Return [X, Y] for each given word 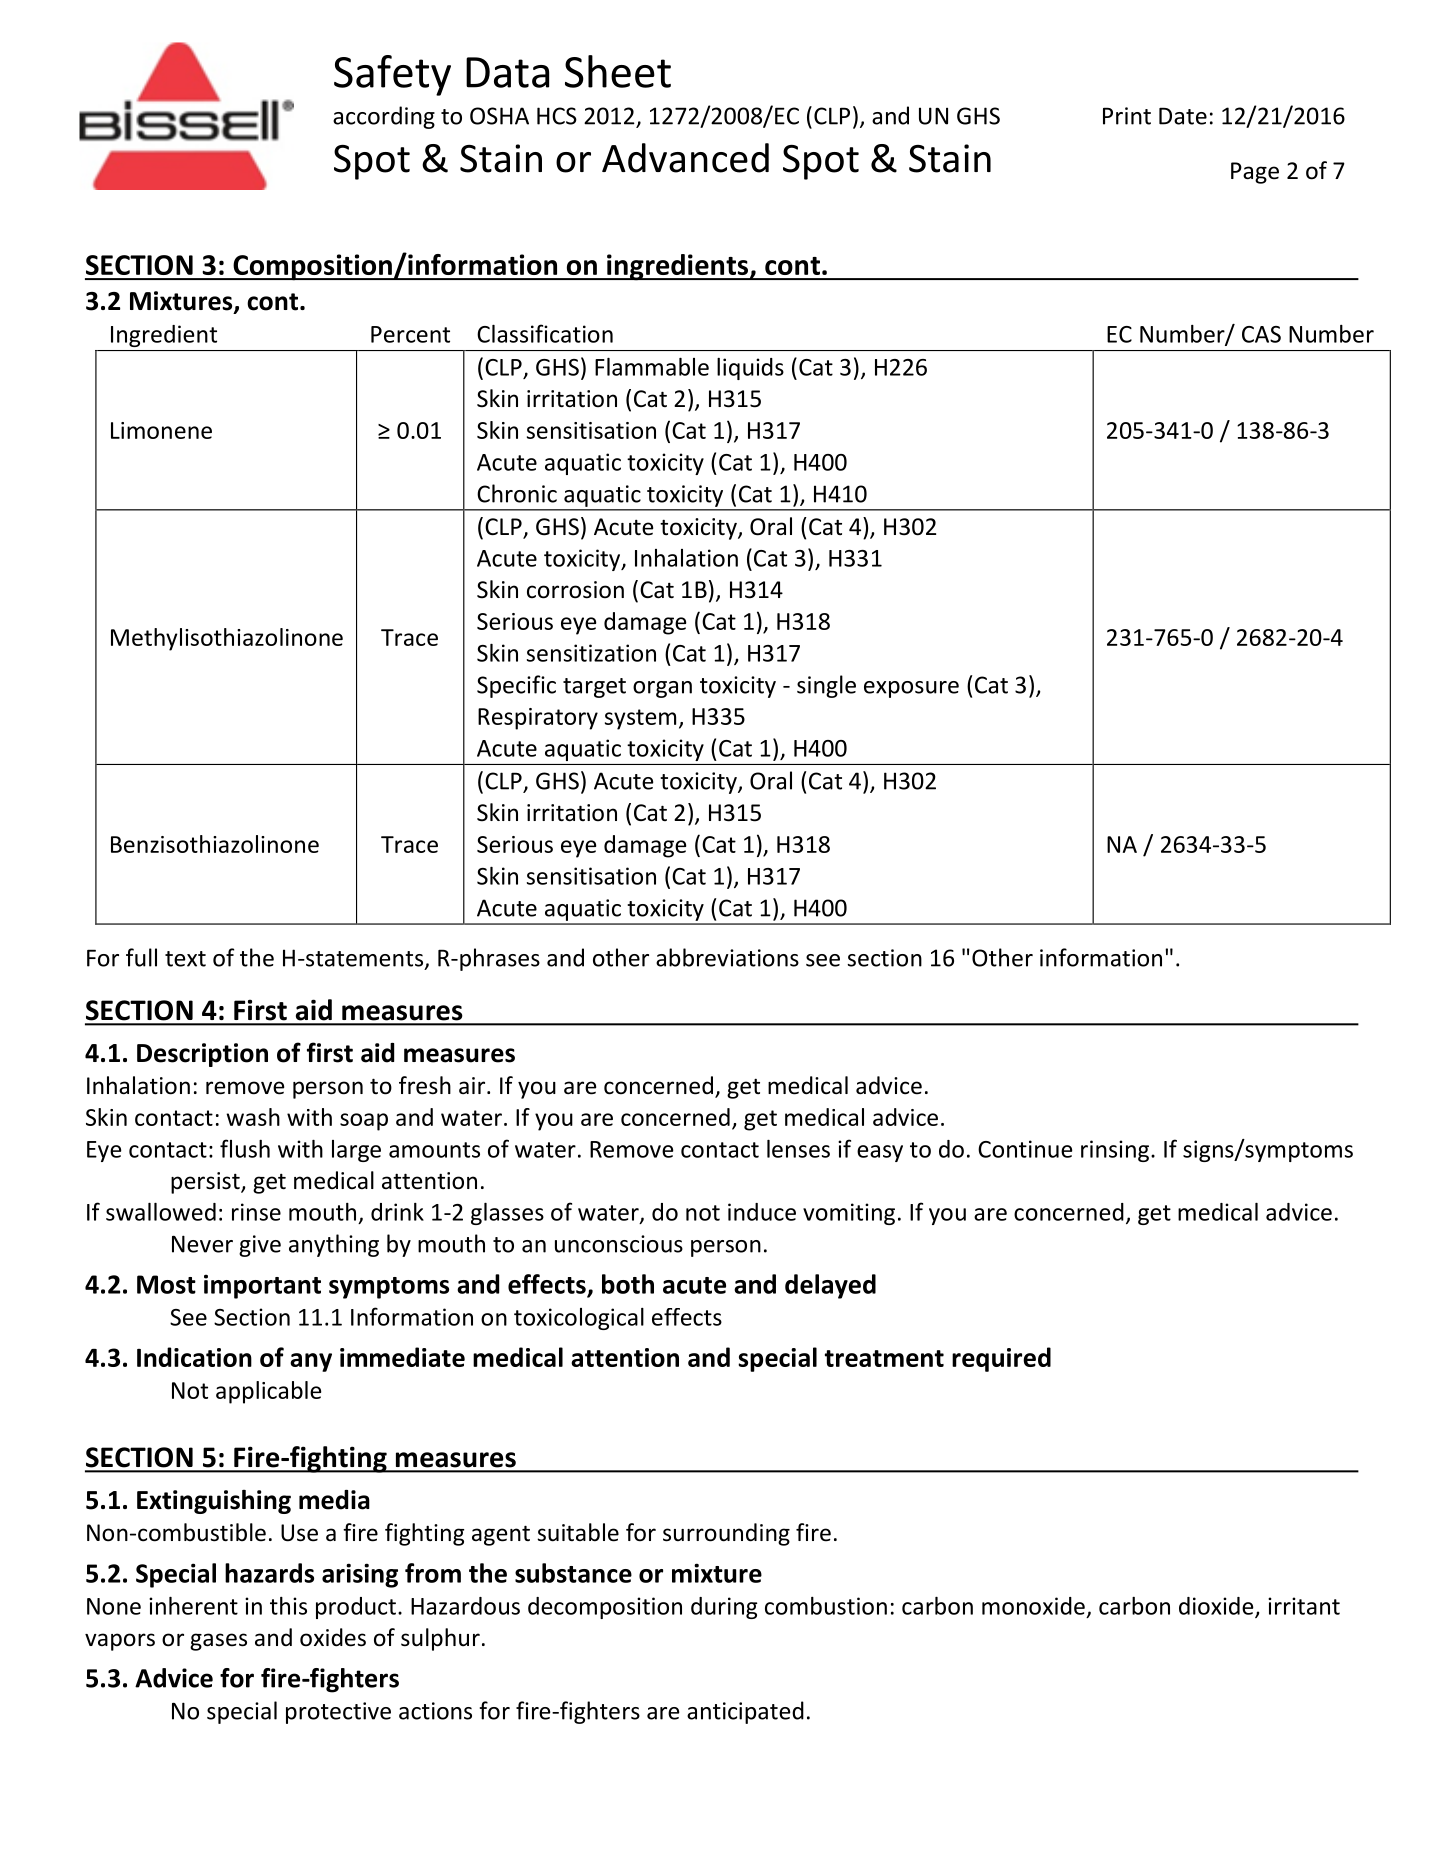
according [384, 117]
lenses [798, 1149]
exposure [911, 689]
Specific [516, 686]
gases [218, 1642]
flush [245, 1148]
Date [1183, 116]
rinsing [1116, 1151]
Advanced [685, 158]
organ [662, 689]
